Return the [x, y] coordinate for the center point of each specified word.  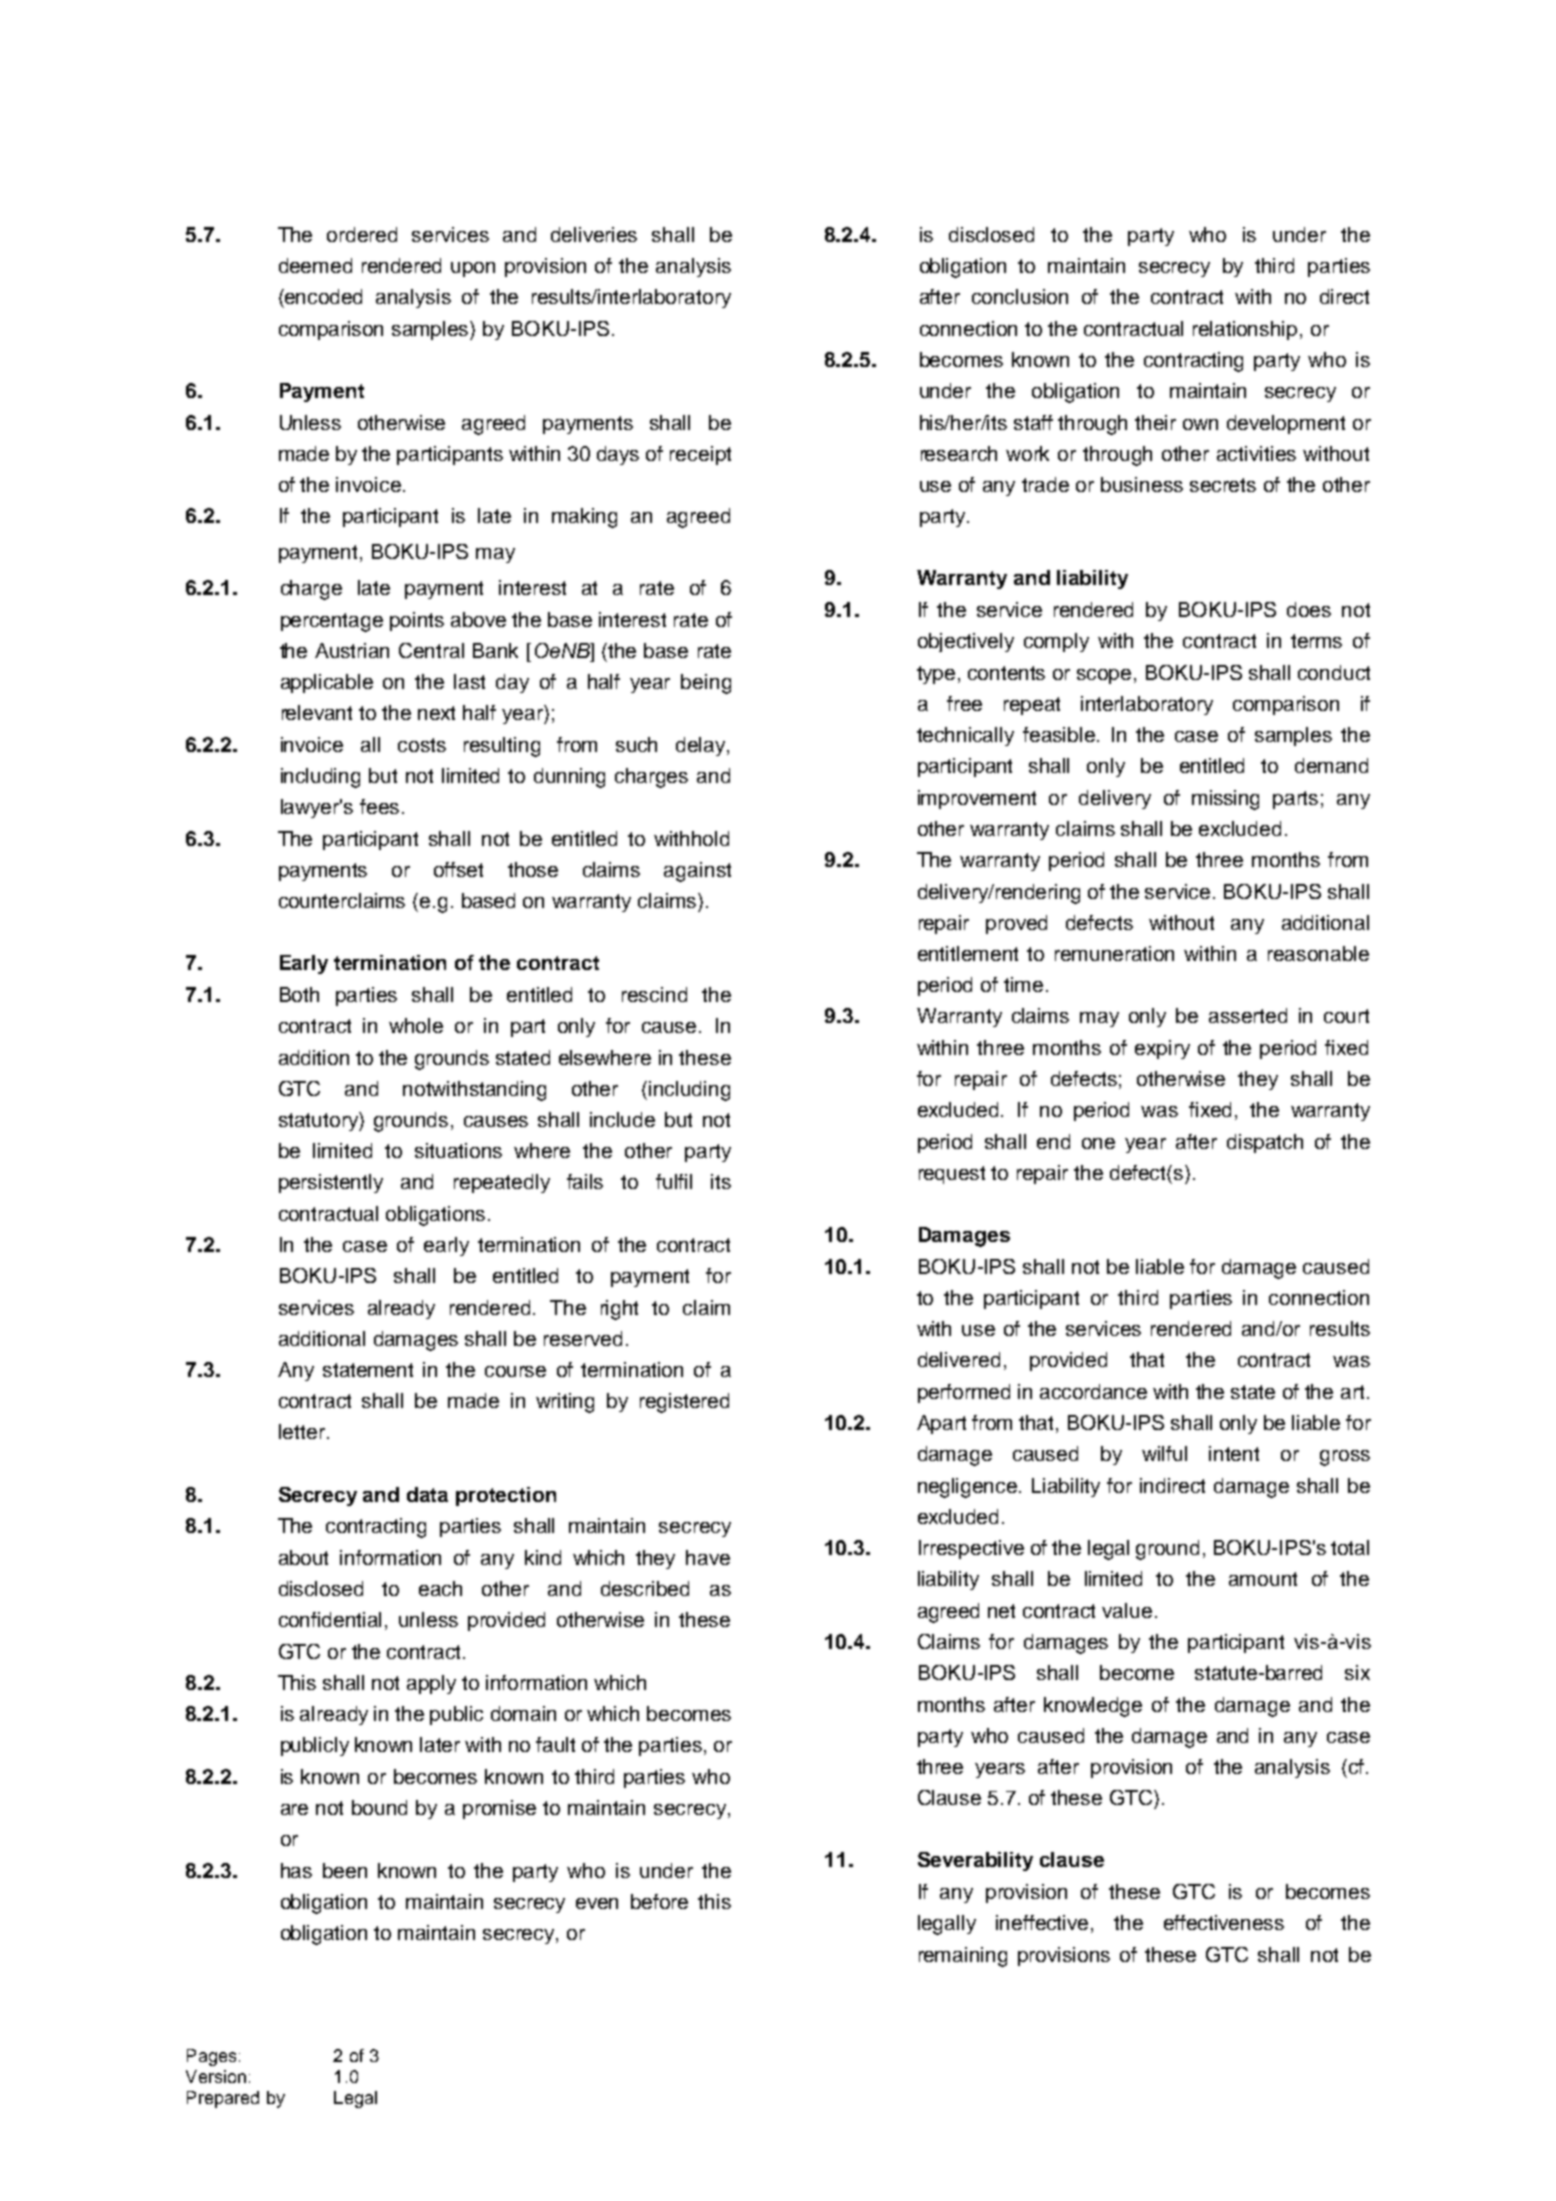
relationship [1245, 330]
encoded [322, 296]
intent [1234, 1453]
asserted [1248, 1015]
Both [299, 994]
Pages [211, 2057]
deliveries [594, 234]
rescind [654, 994]
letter [302, 1431]
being [706, 684]
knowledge [1093, 1707]
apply [431, 1684]
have [708, 1557]
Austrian [352, 650]
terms [1316, 641]
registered [684, 1403]
